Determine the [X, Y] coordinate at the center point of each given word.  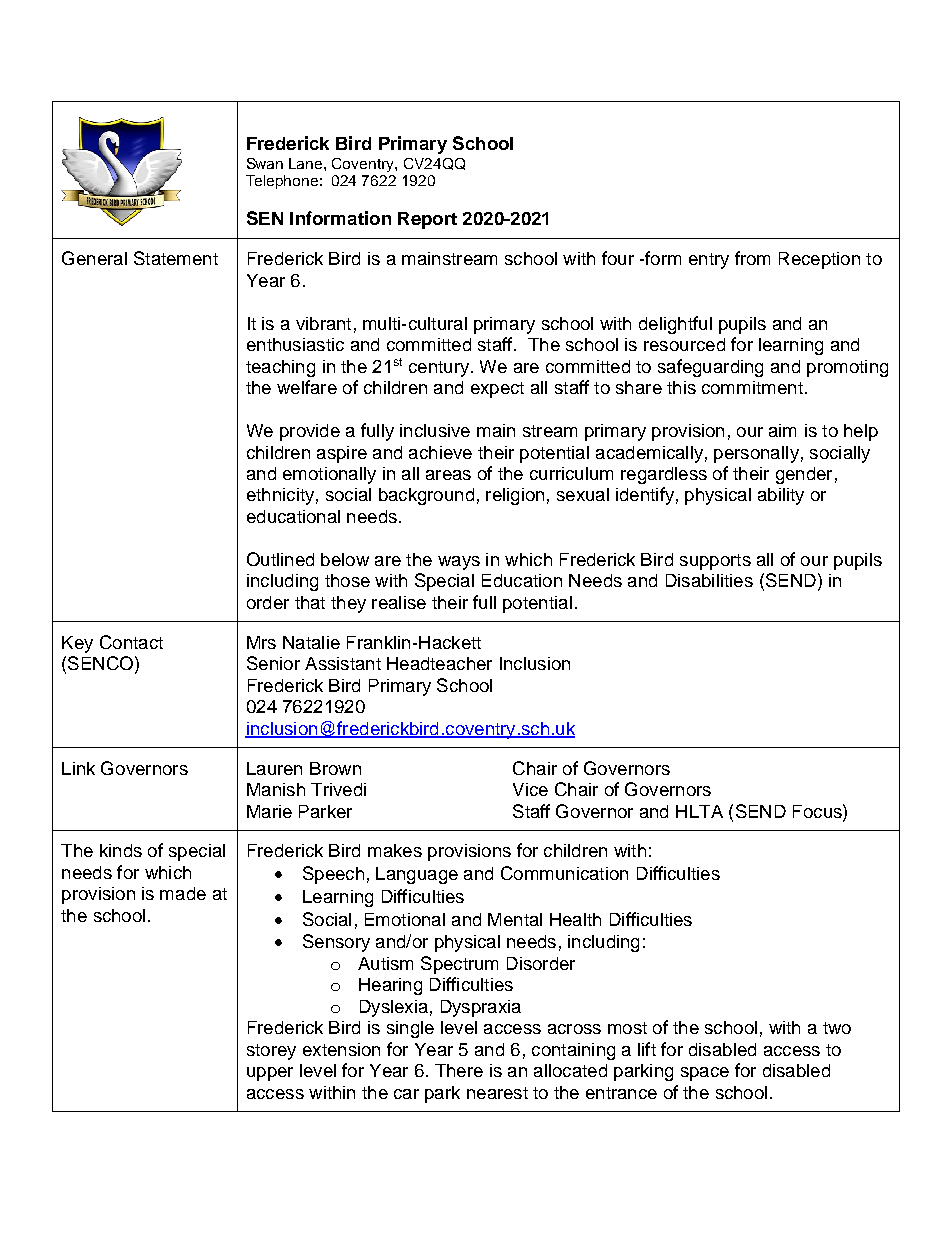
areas [448, 475]
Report [427, 220]
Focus [818, 811]
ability [781, 496]
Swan [265, 163]
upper [270, 1074]
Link [78, 768]
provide [310, 432]
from [752, 258]
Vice [530, 789]
